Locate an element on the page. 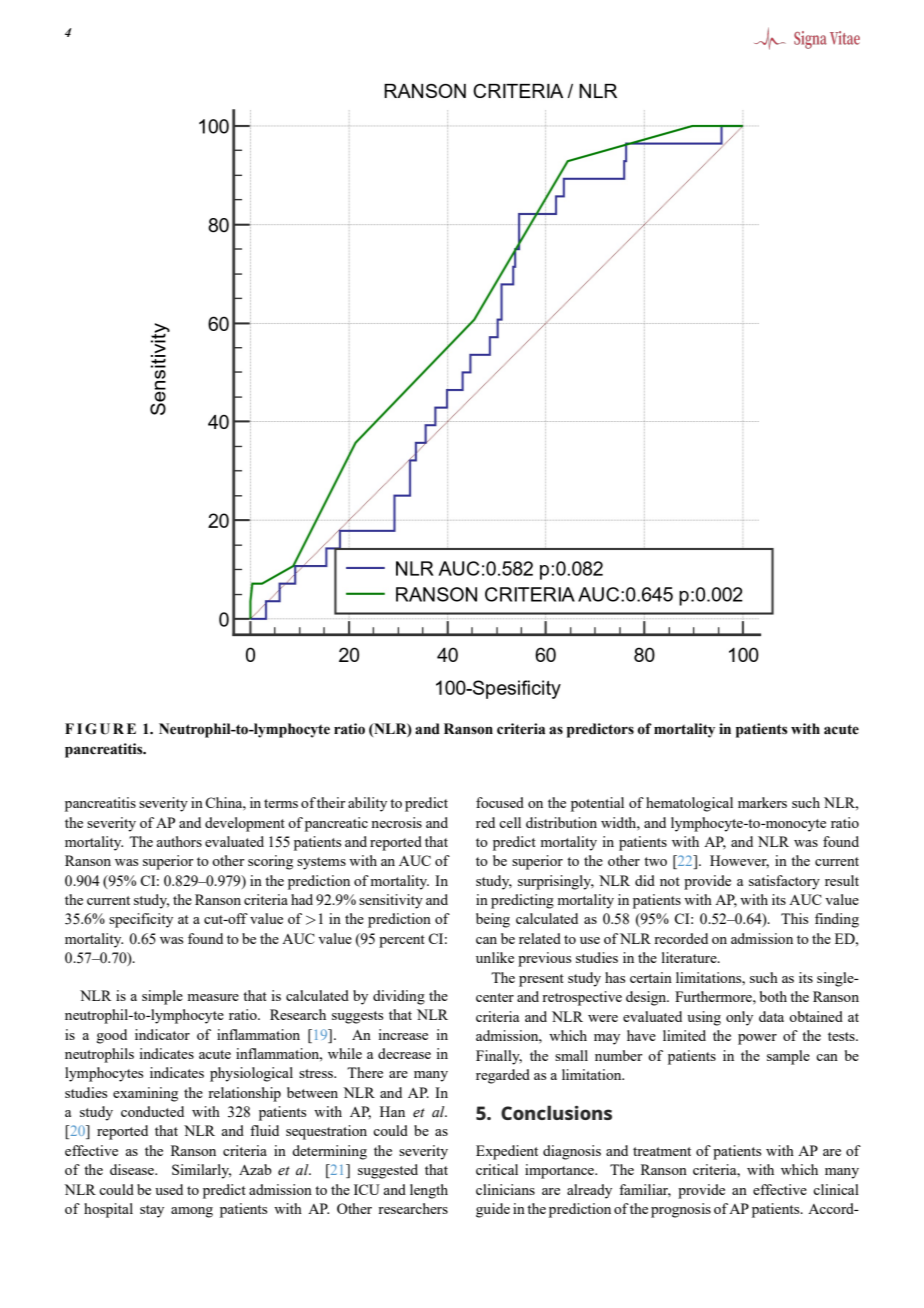  data is located at coordinates (771, 1016).
